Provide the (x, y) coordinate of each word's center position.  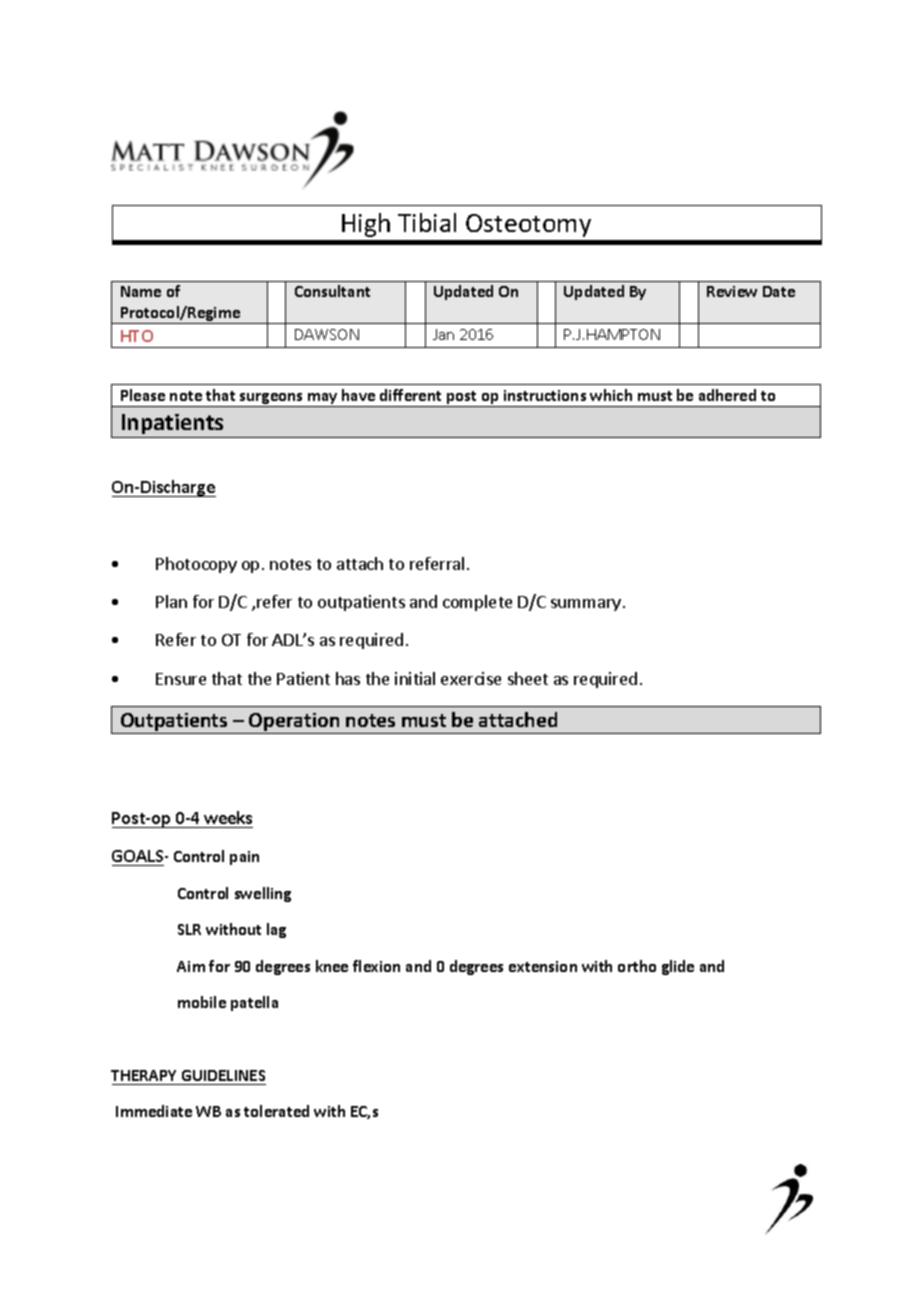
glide (678, 967)
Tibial (427, 222)
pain (244, 858)
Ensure (181, 679)
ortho (637, 966)
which (611, 395)
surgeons (272, 400)
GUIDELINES (223, 1075)
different (410, 395)
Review (732, 291)
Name (141, 291)
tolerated (276, 1111)
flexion (376, 966)
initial (415, 678)
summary (587, 605)
